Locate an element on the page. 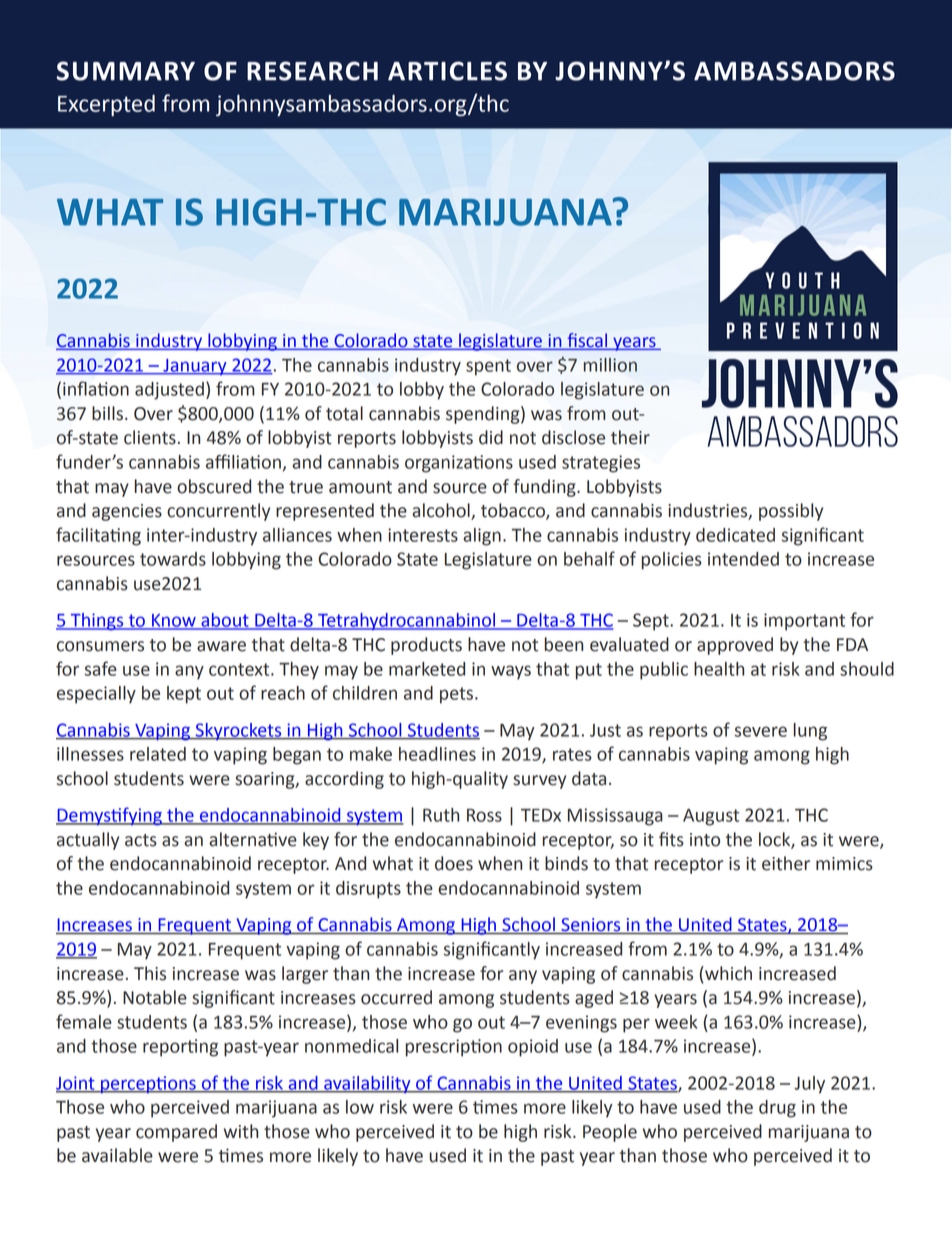 The width and height of the page is (952, 1233). severe is located at coordinates (761, 731).
